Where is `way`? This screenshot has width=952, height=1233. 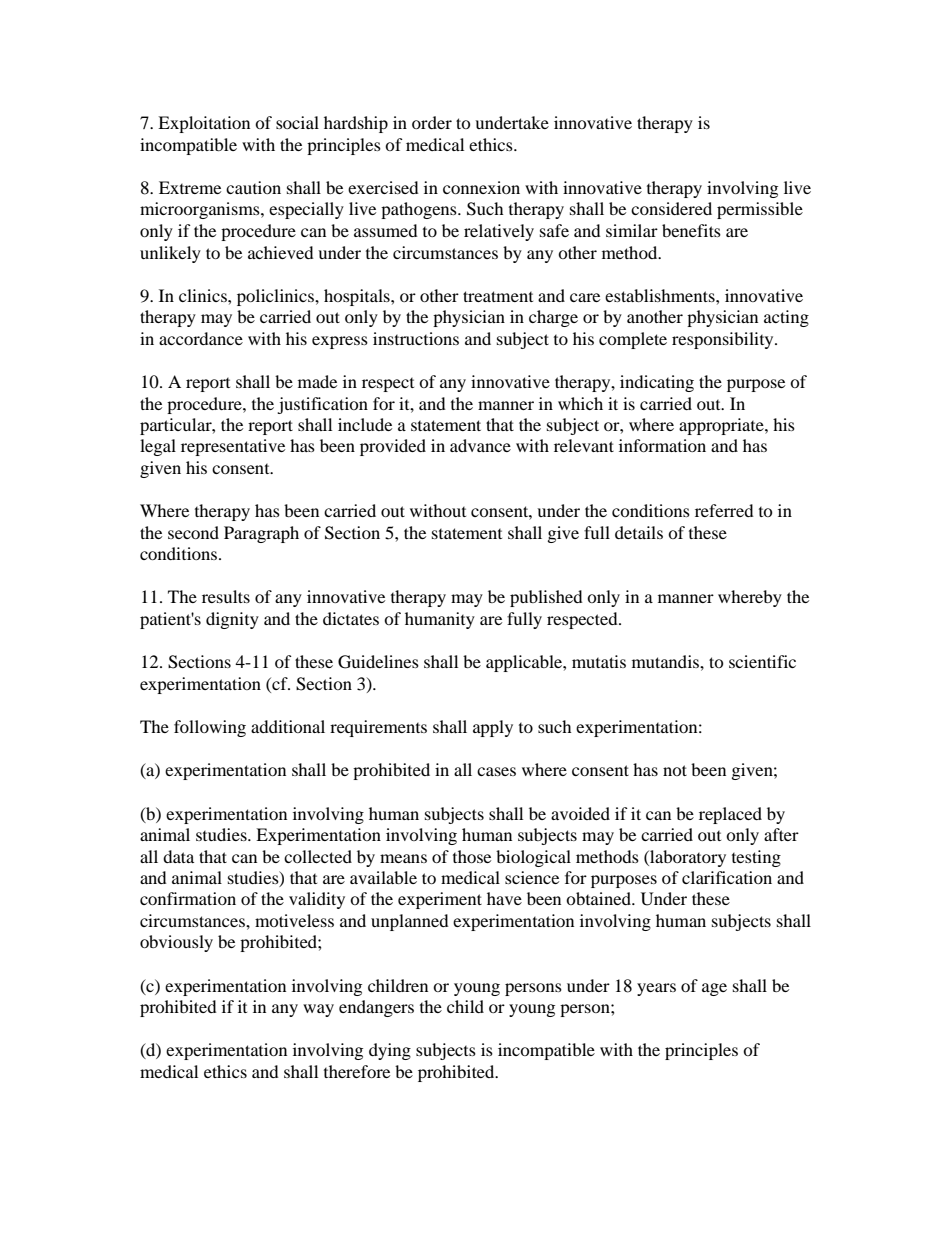 way is located at coordinates (318, 1010).
